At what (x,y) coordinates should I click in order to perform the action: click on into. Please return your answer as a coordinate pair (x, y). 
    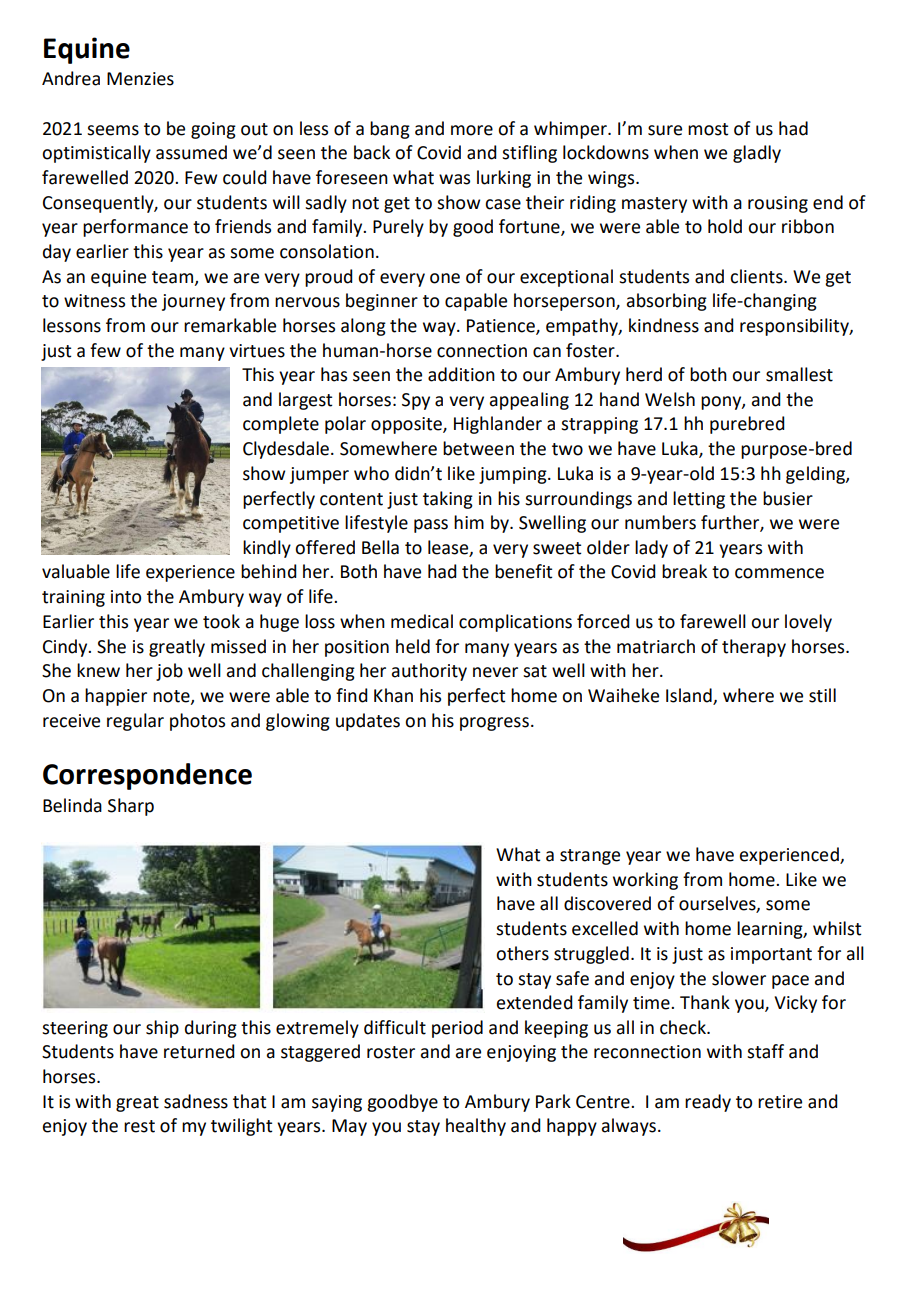
    Looking at the image, I should click on (126, 597).
